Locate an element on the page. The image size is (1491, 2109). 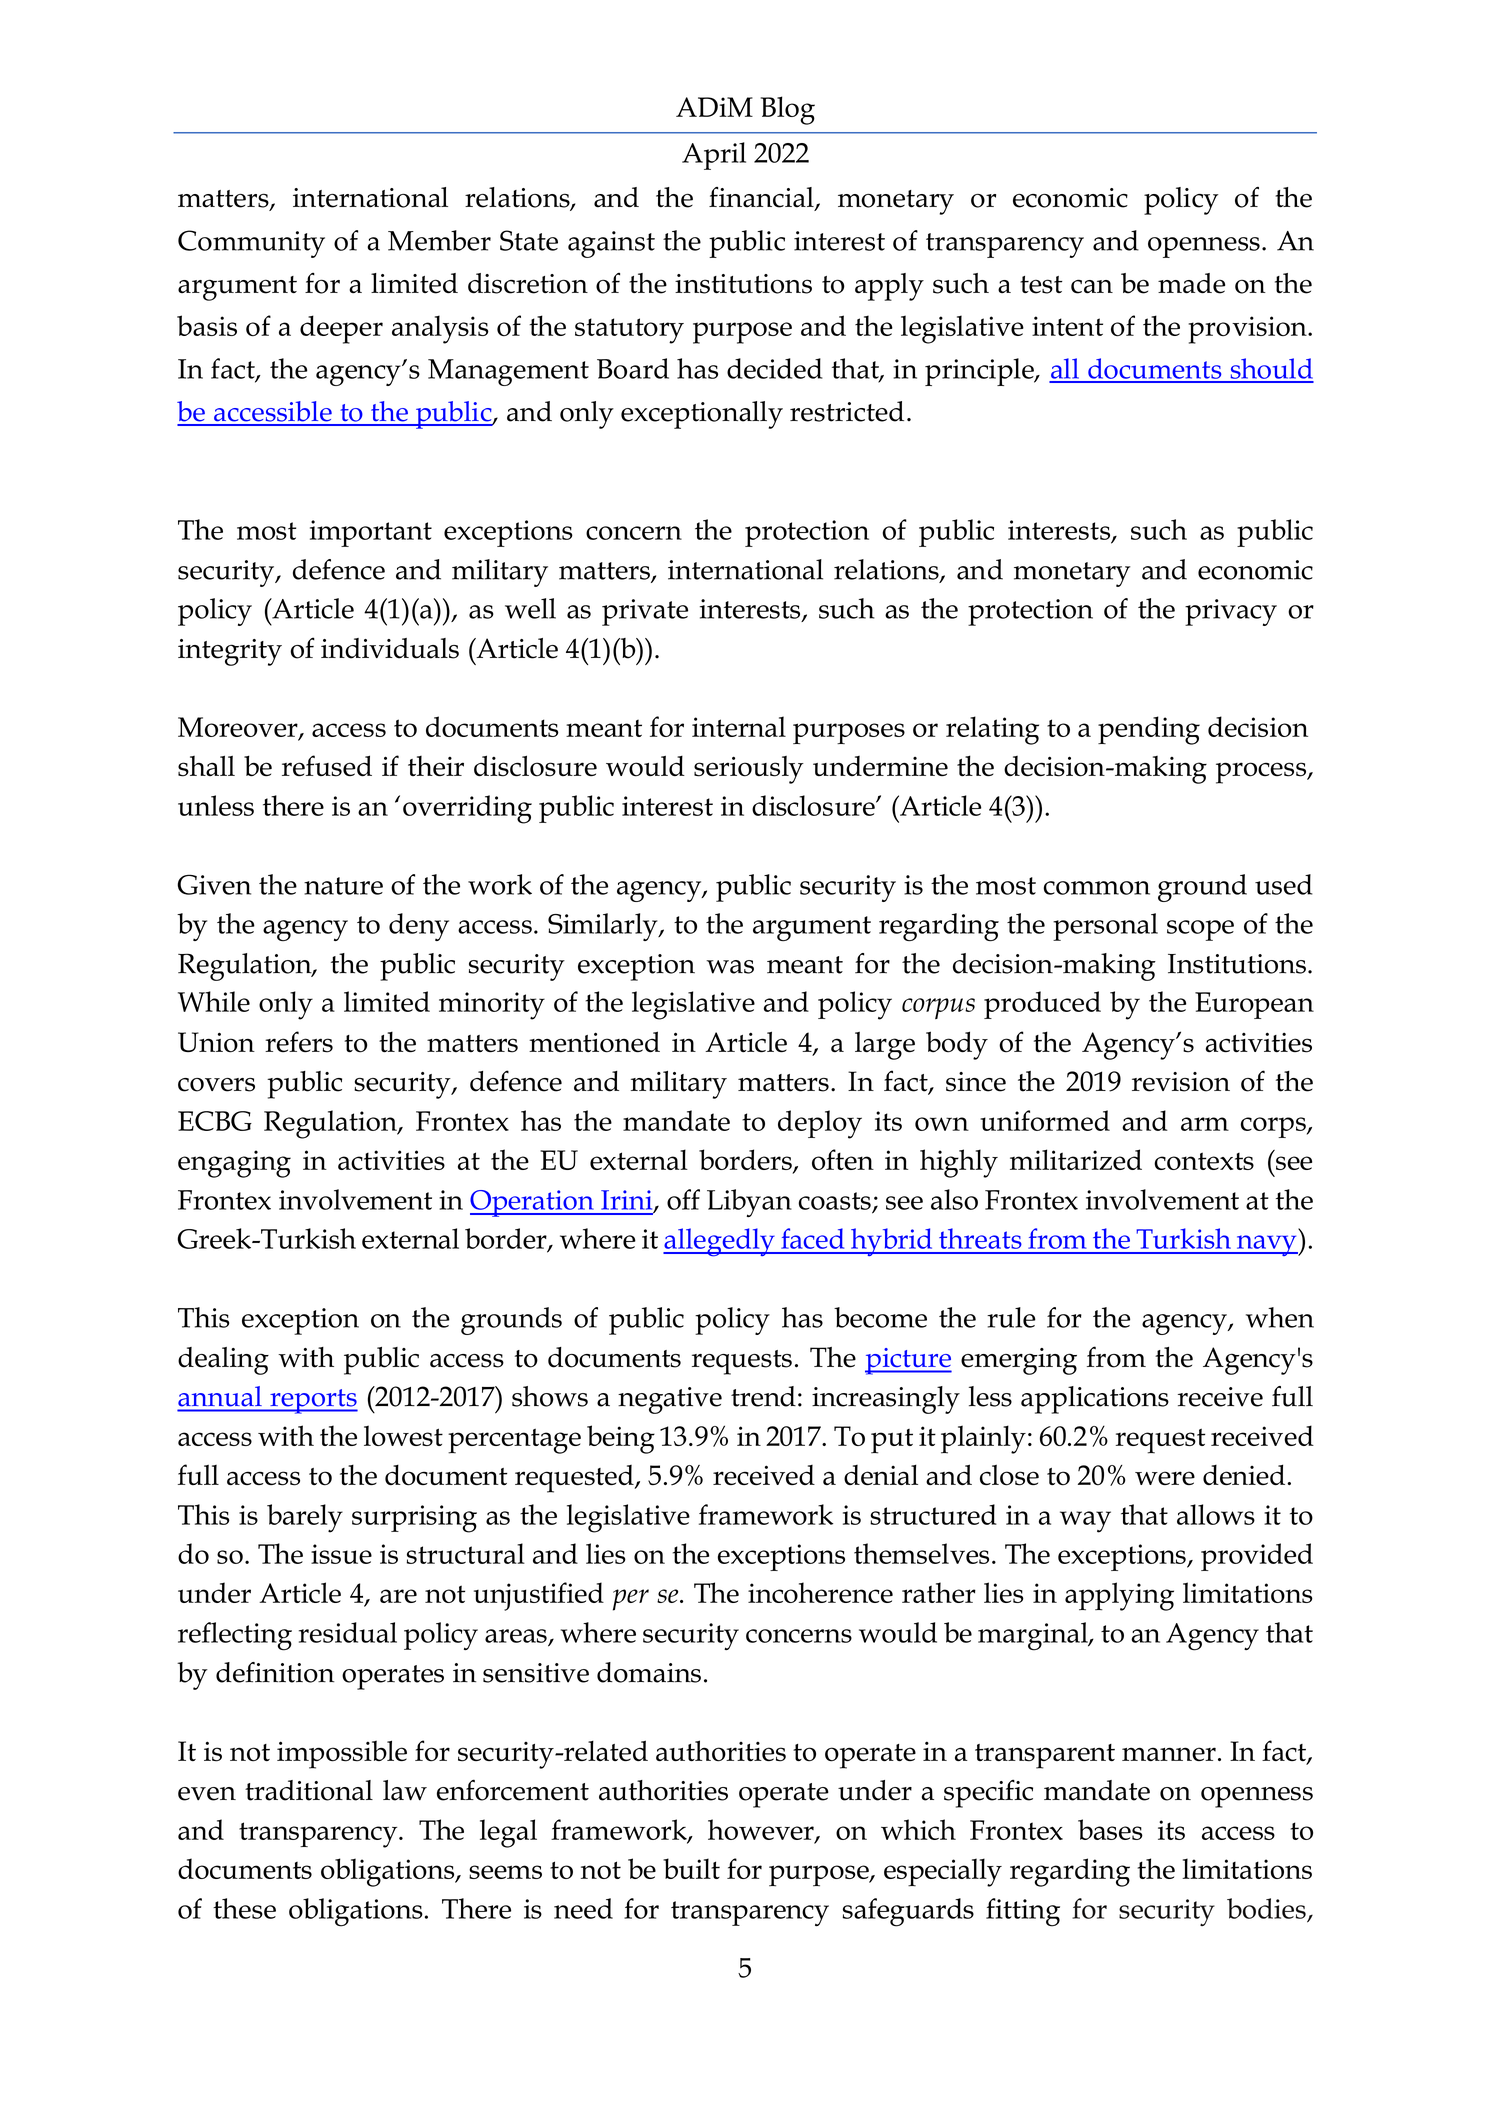
April is located at coordinates (714, 156).
